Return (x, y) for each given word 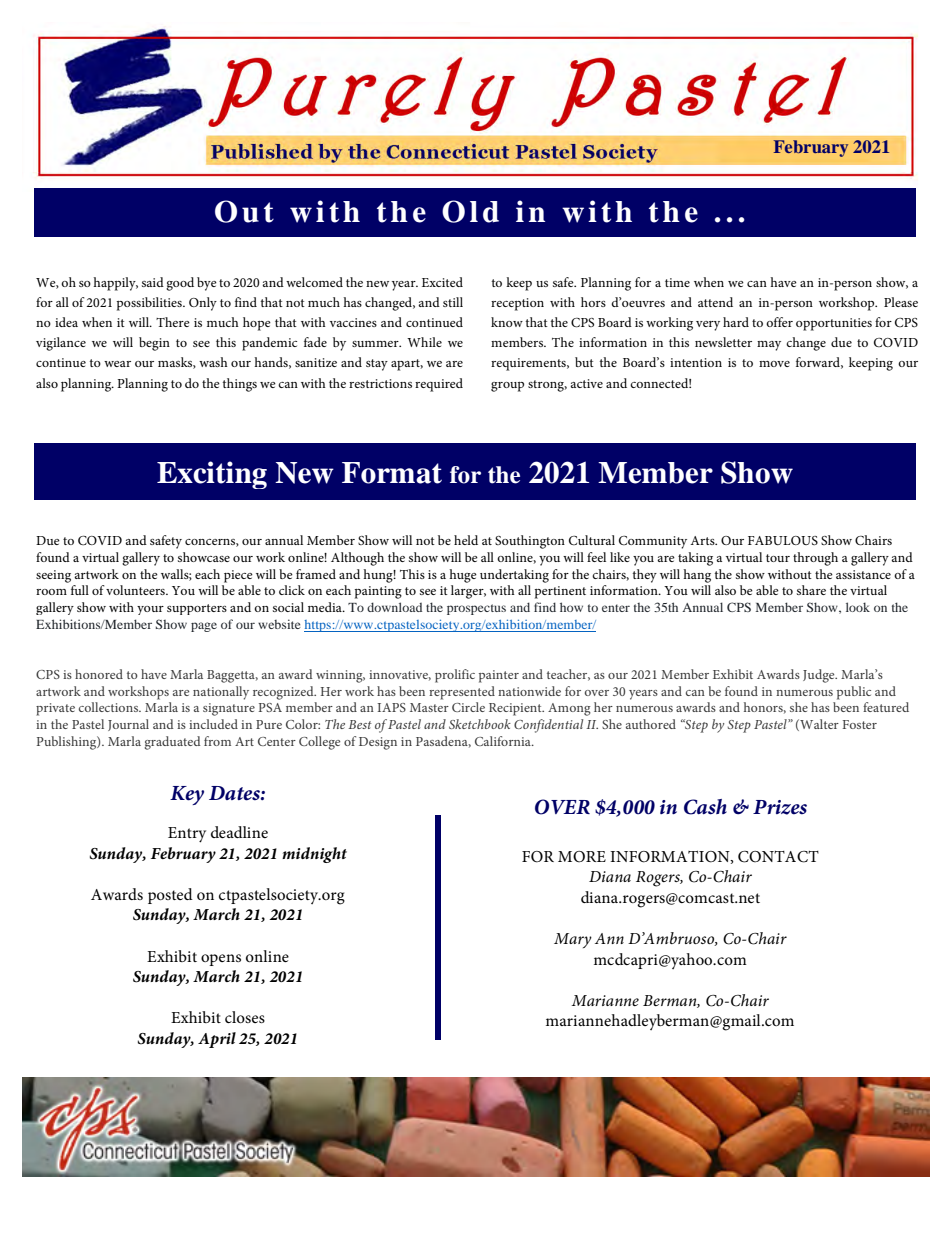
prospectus (476, 609)
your (150, 610)
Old (470, 211)
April (217, 1040)
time (677, 282)
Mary (573, 940)
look (858, 607)
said (153, 282)
